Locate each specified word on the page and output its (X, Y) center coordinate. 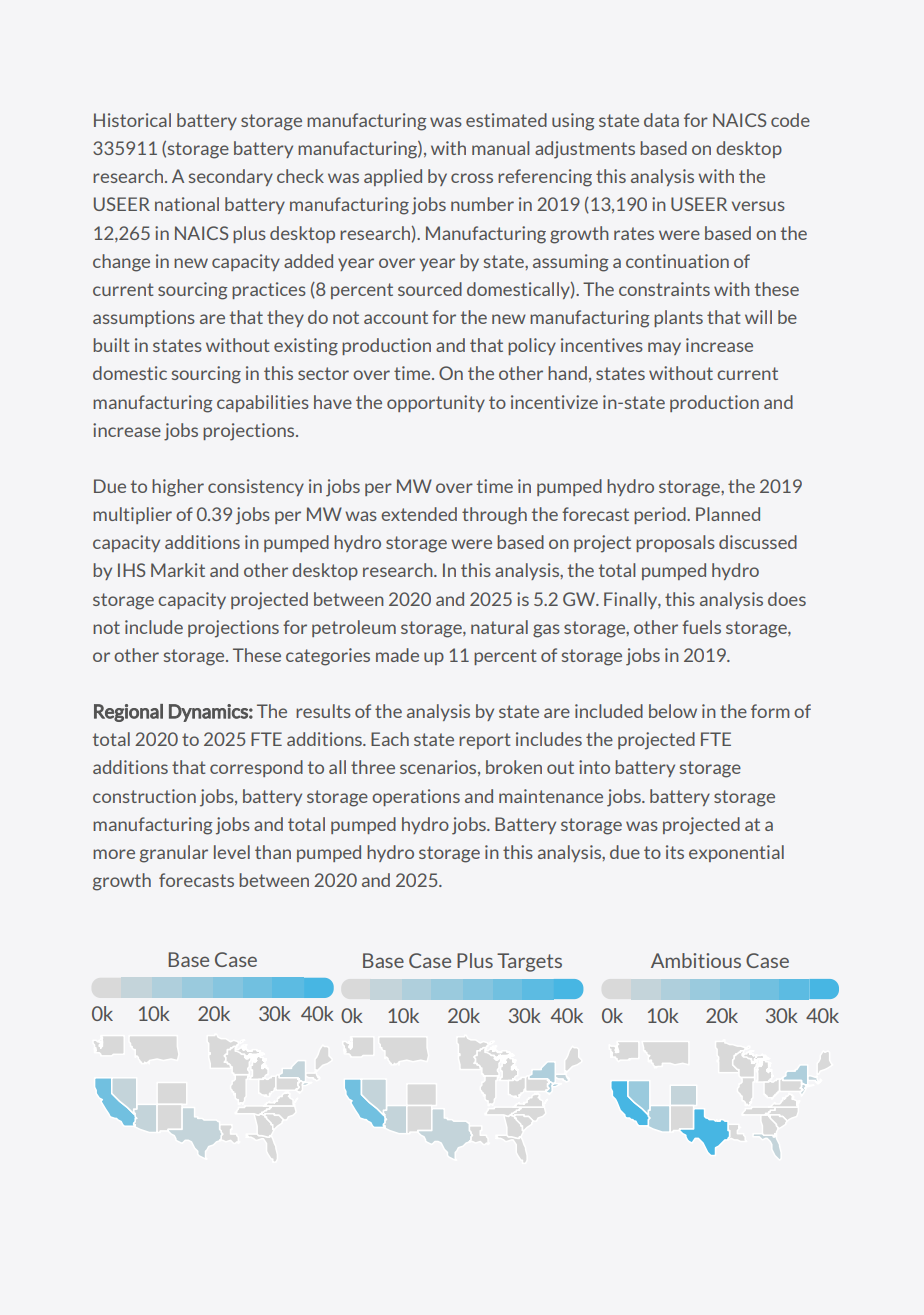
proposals (675, 543)
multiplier (132, 515)
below (673, 711)
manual (501, 148)
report (485, 741)
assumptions (144, 318)
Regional (128, 713)
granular (174, 854)
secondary (231, 177)
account (396, 317)
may (664, 348)
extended (419, 514)
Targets (529, 962)
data (661, 120)
